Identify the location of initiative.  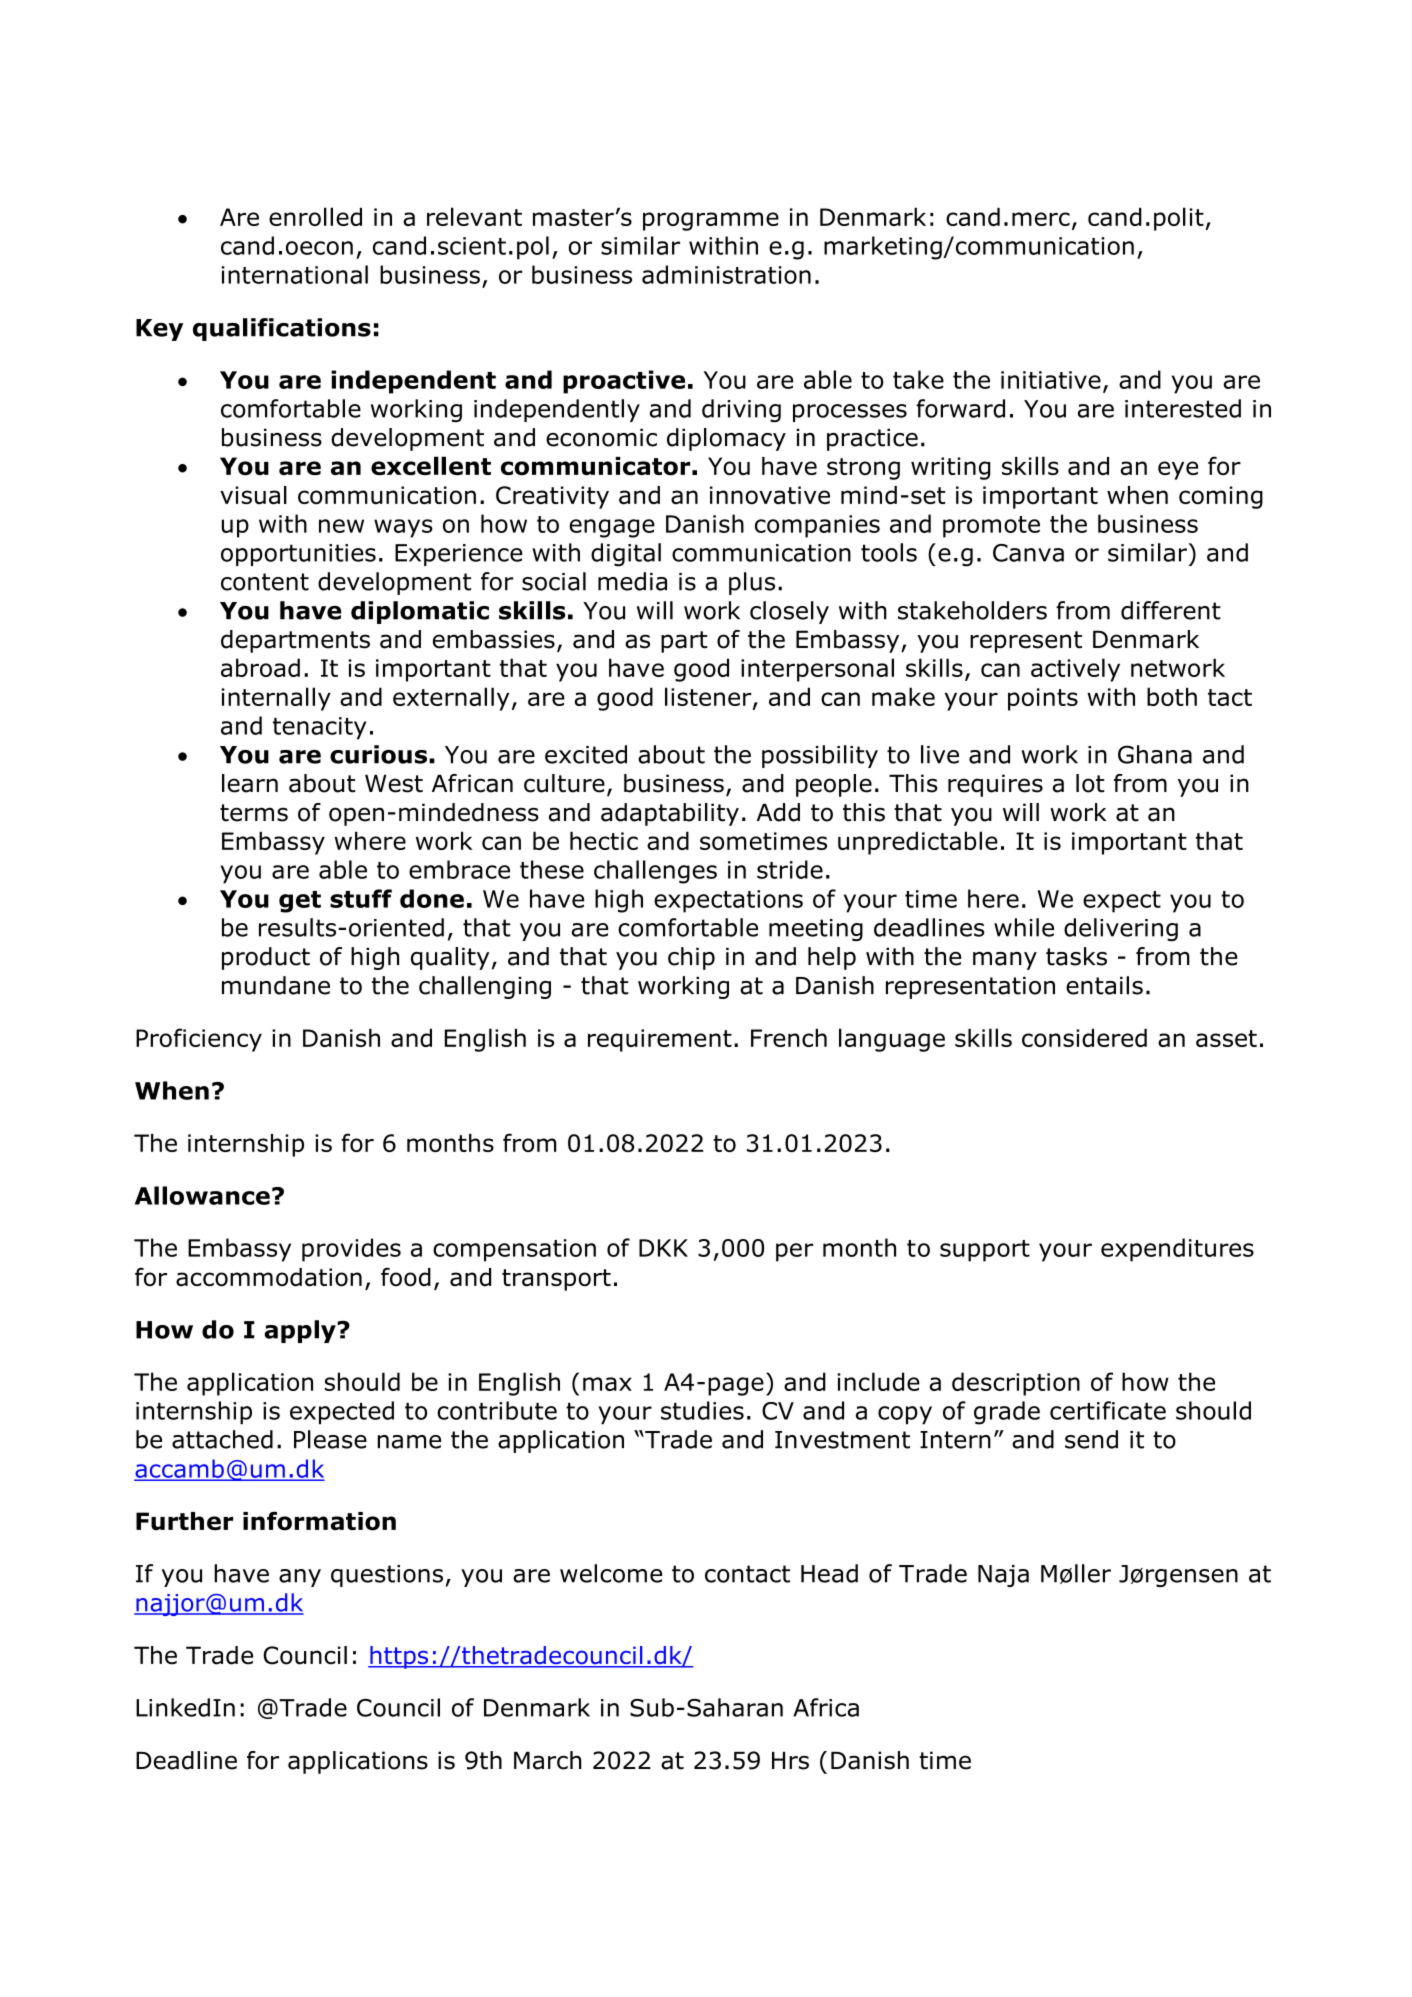
(1051, 380).
